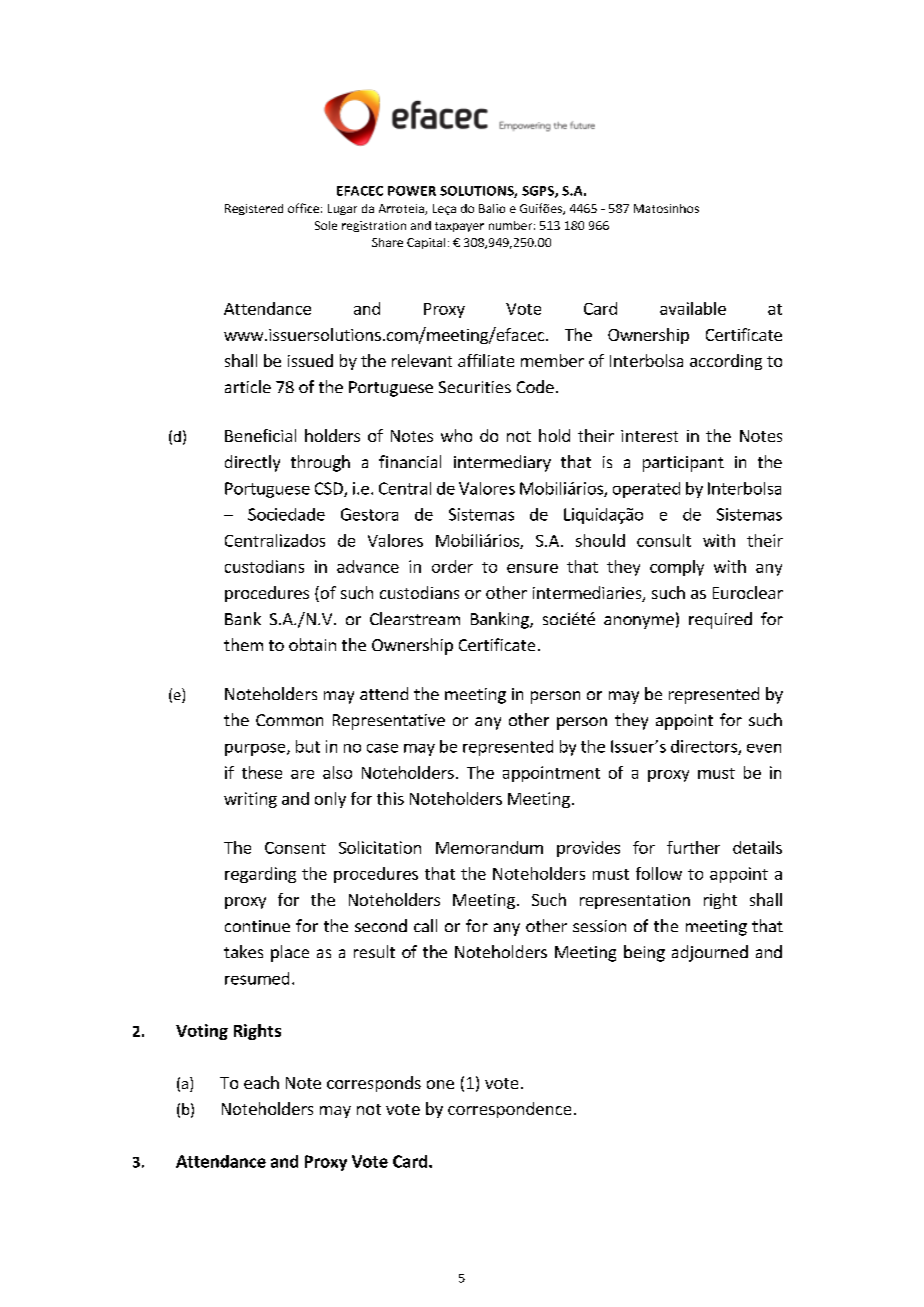  I want to click on being, so click(644, 953).
